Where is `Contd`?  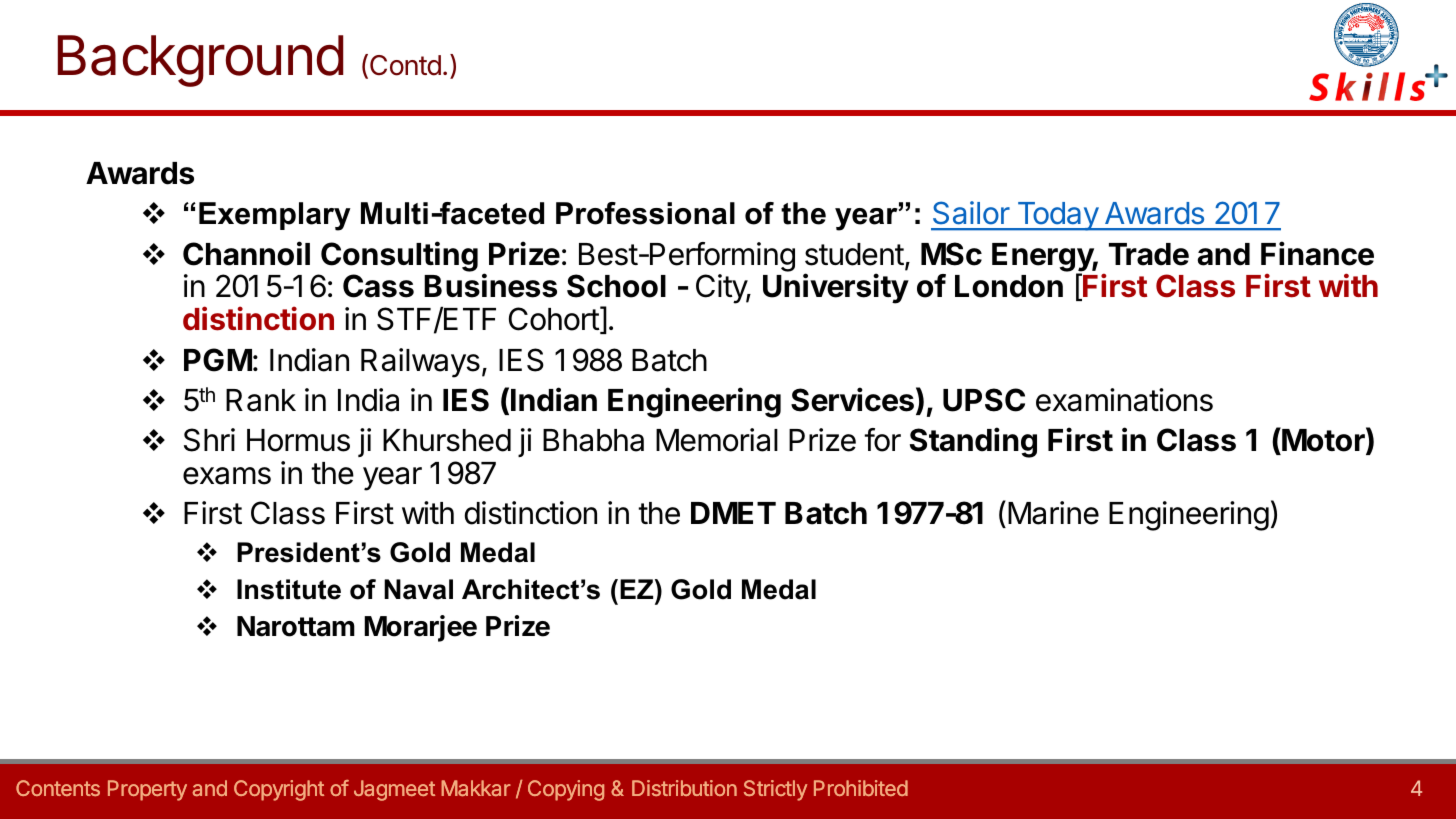 Contd is located at coordinates (405, 65).
